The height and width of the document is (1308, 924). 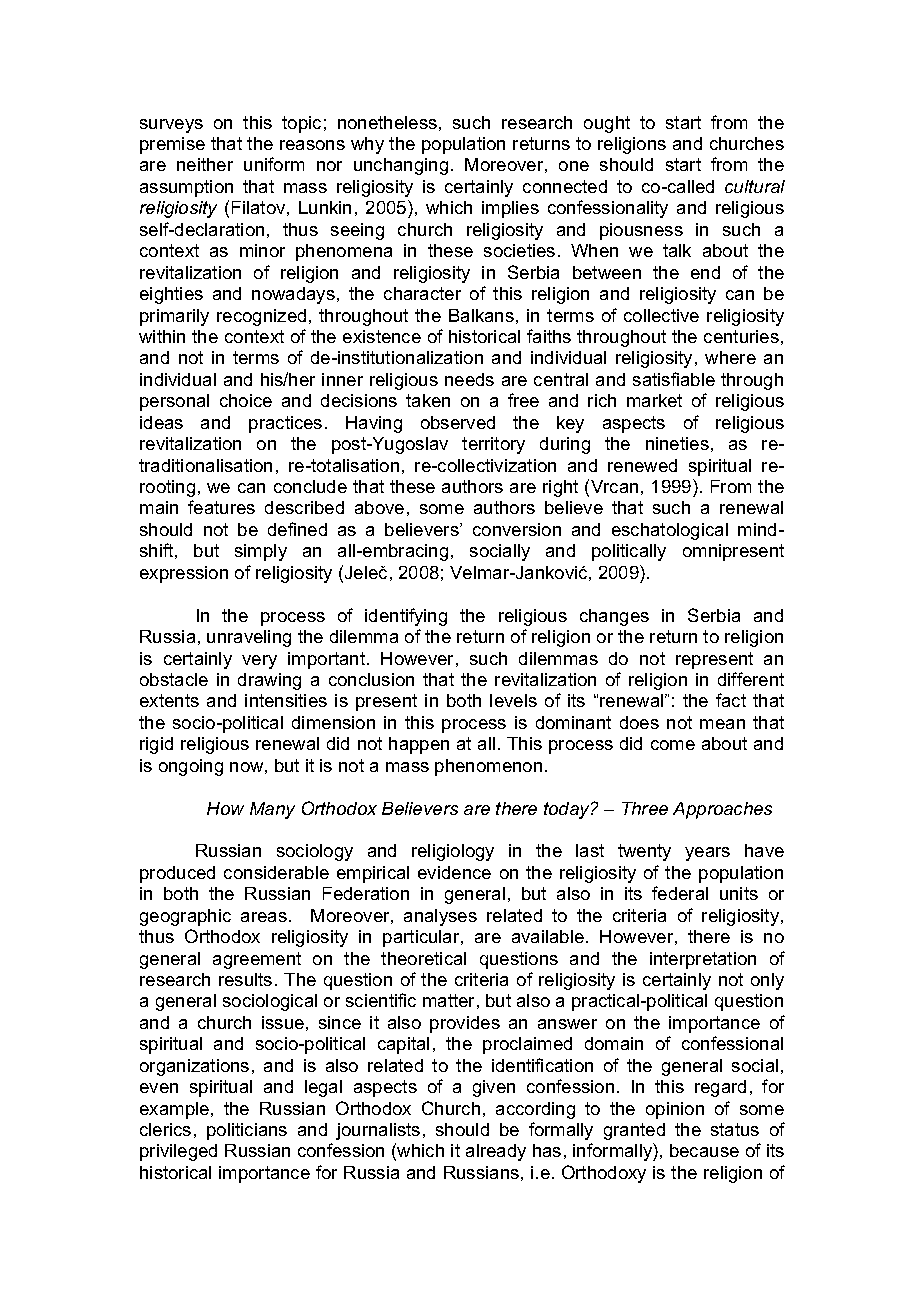 I want to click on cultural, so click(x=755, y=186).
